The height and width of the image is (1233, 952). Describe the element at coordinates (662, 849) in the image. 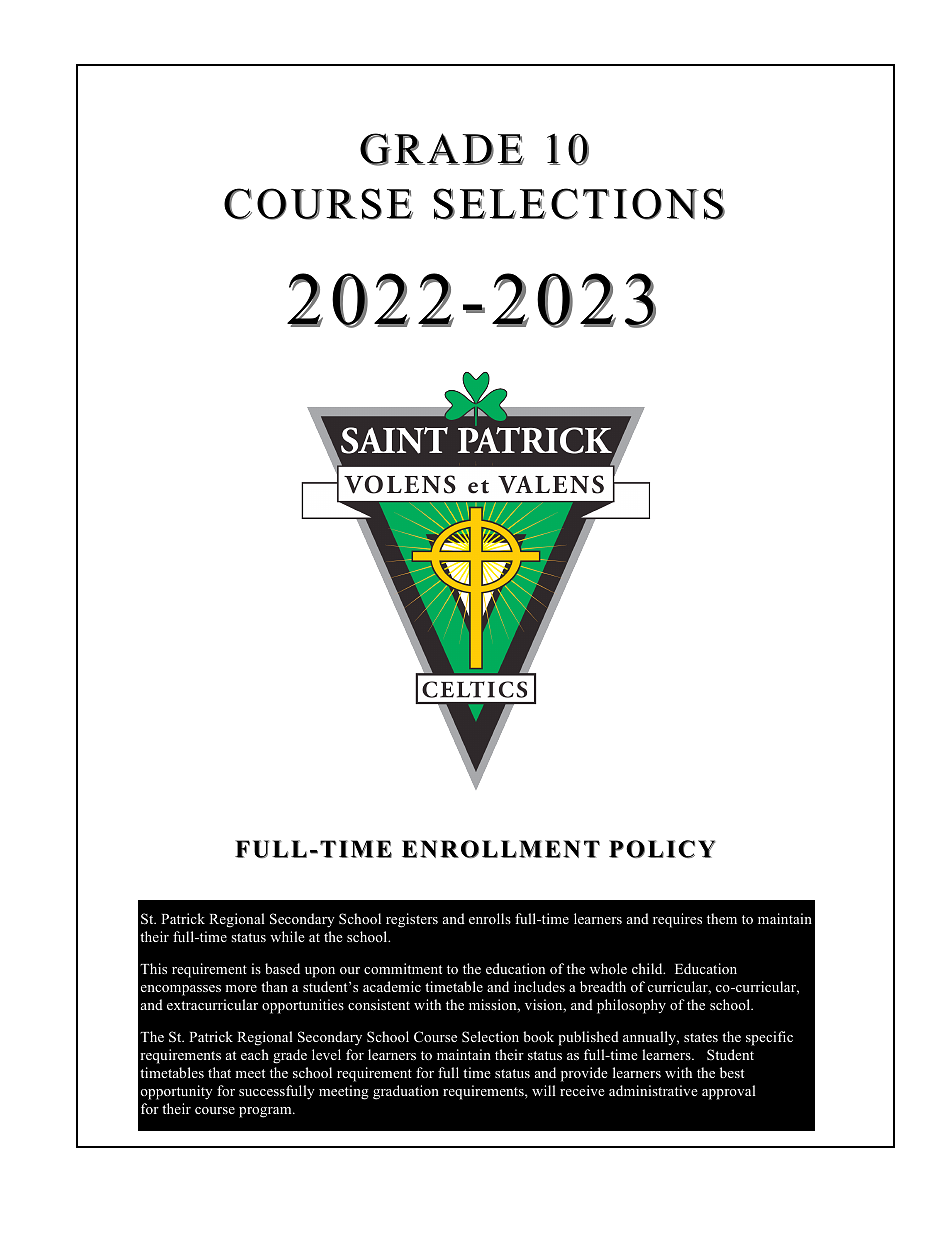

I see `POLICY` at that location.
